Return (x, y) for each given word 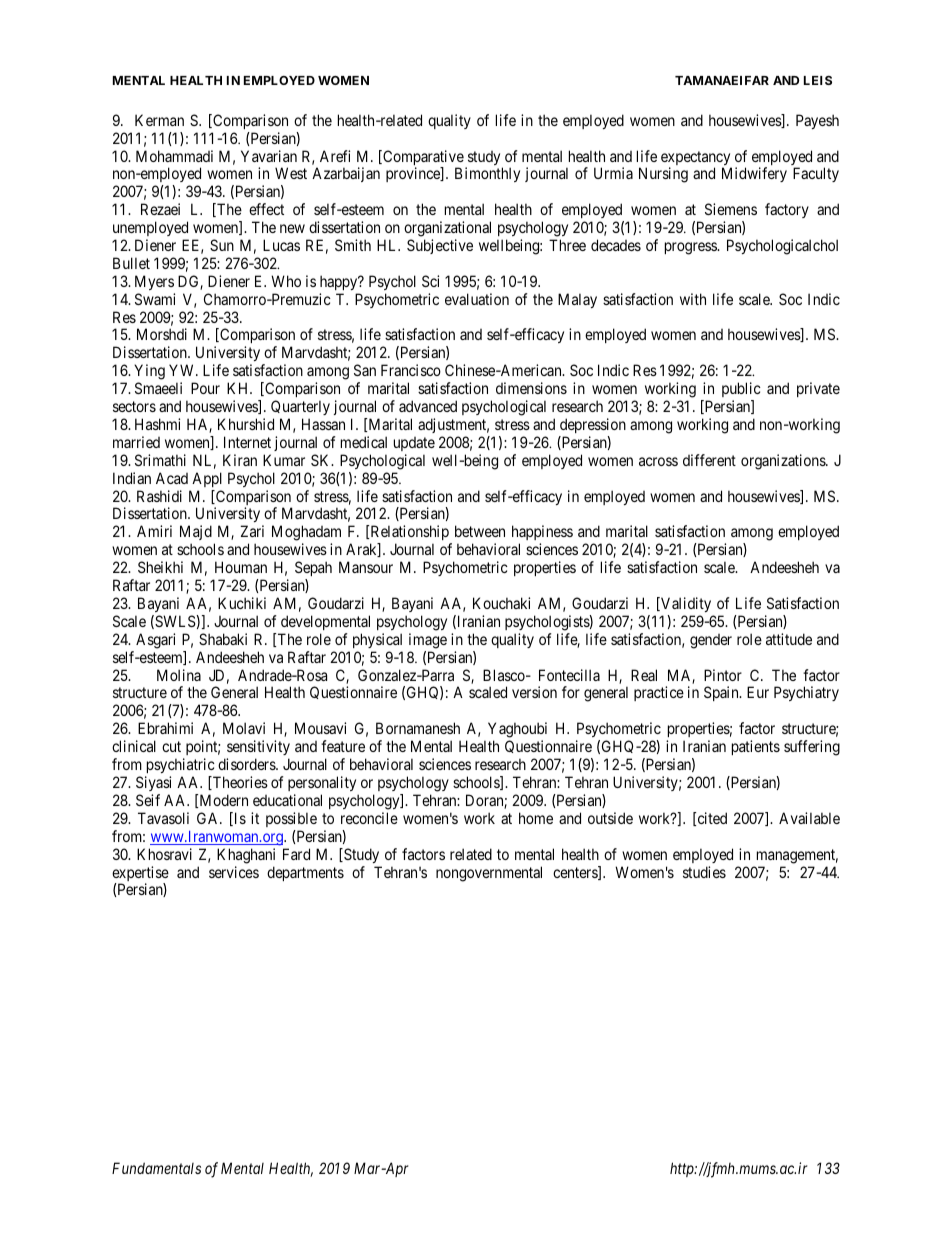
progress (691, 248)
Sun (222, 245)
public (741, 389)
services (234, 872)
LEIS (818, 80)
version (534, 692)
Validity (685, 604)
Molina (179, 675)
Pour (205, 388)
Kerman (159, 120)
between (480, 531)
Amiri (154, 531)
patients (756, 747)
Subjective (440, 246)
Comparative (422, 159)
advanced (428, 406)
